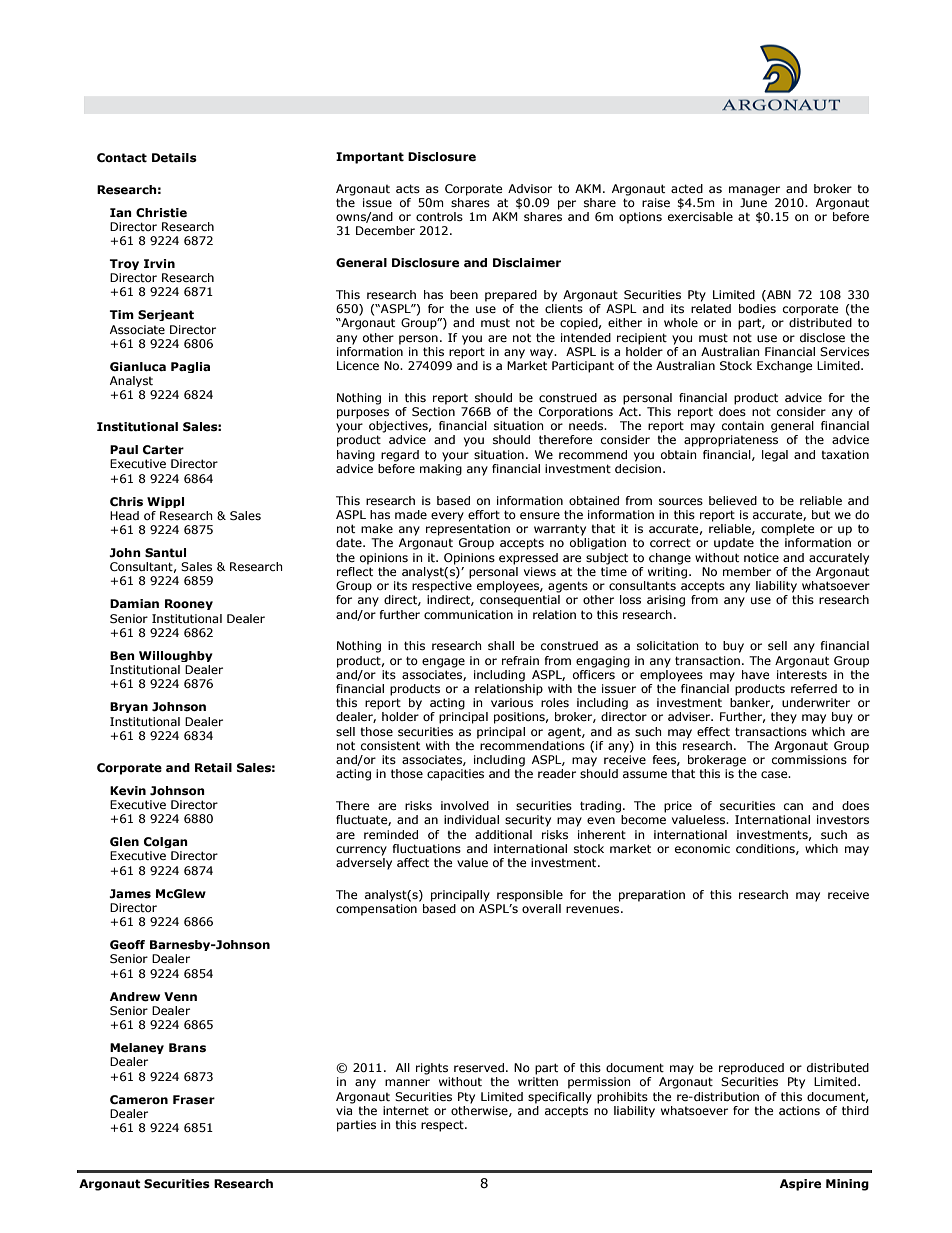 This image has width=952, height=1233. I want to click on Willoughby, so click(176, 656).
